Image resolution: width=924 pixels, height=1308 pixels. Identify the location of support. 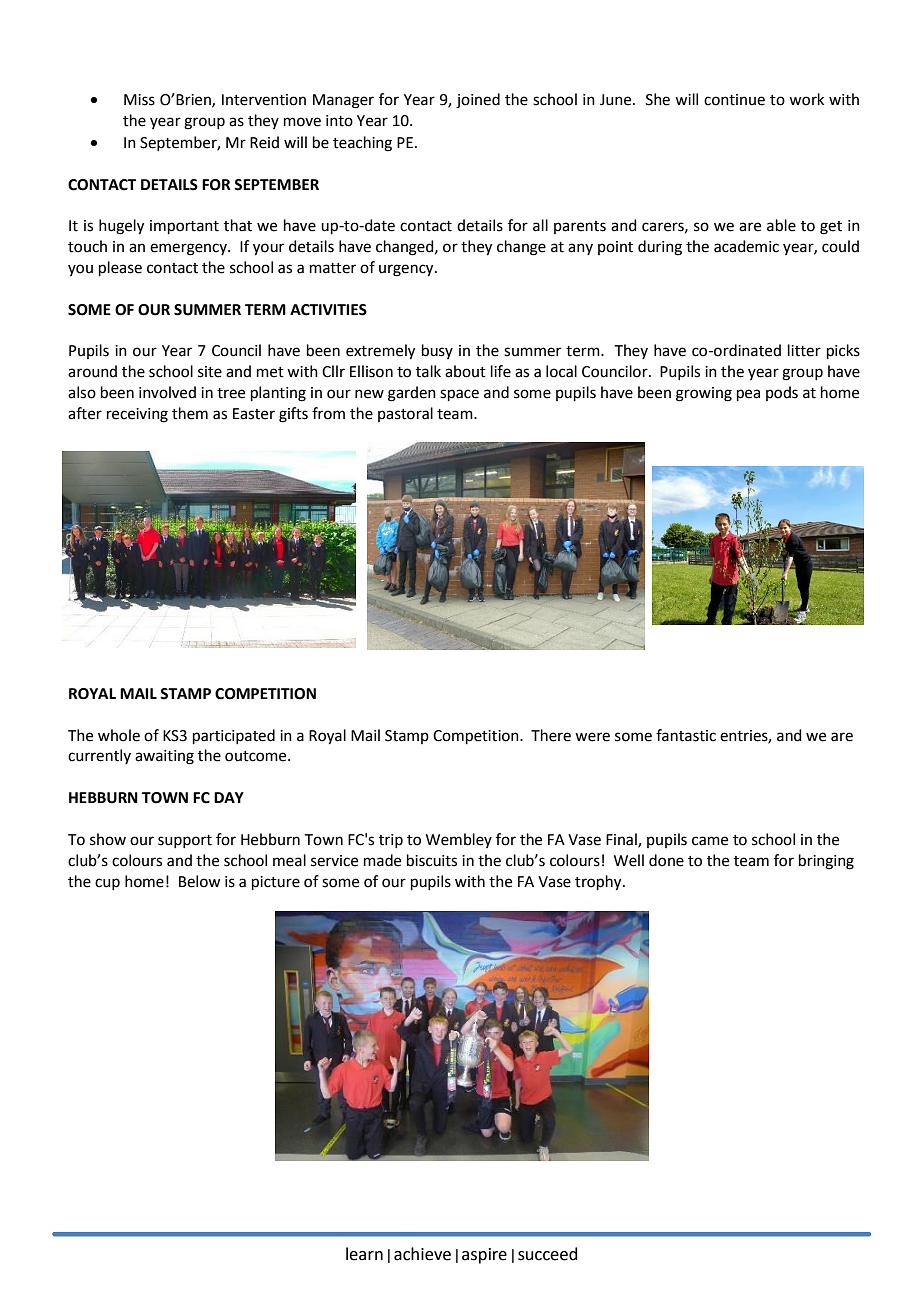
(185, 841).
